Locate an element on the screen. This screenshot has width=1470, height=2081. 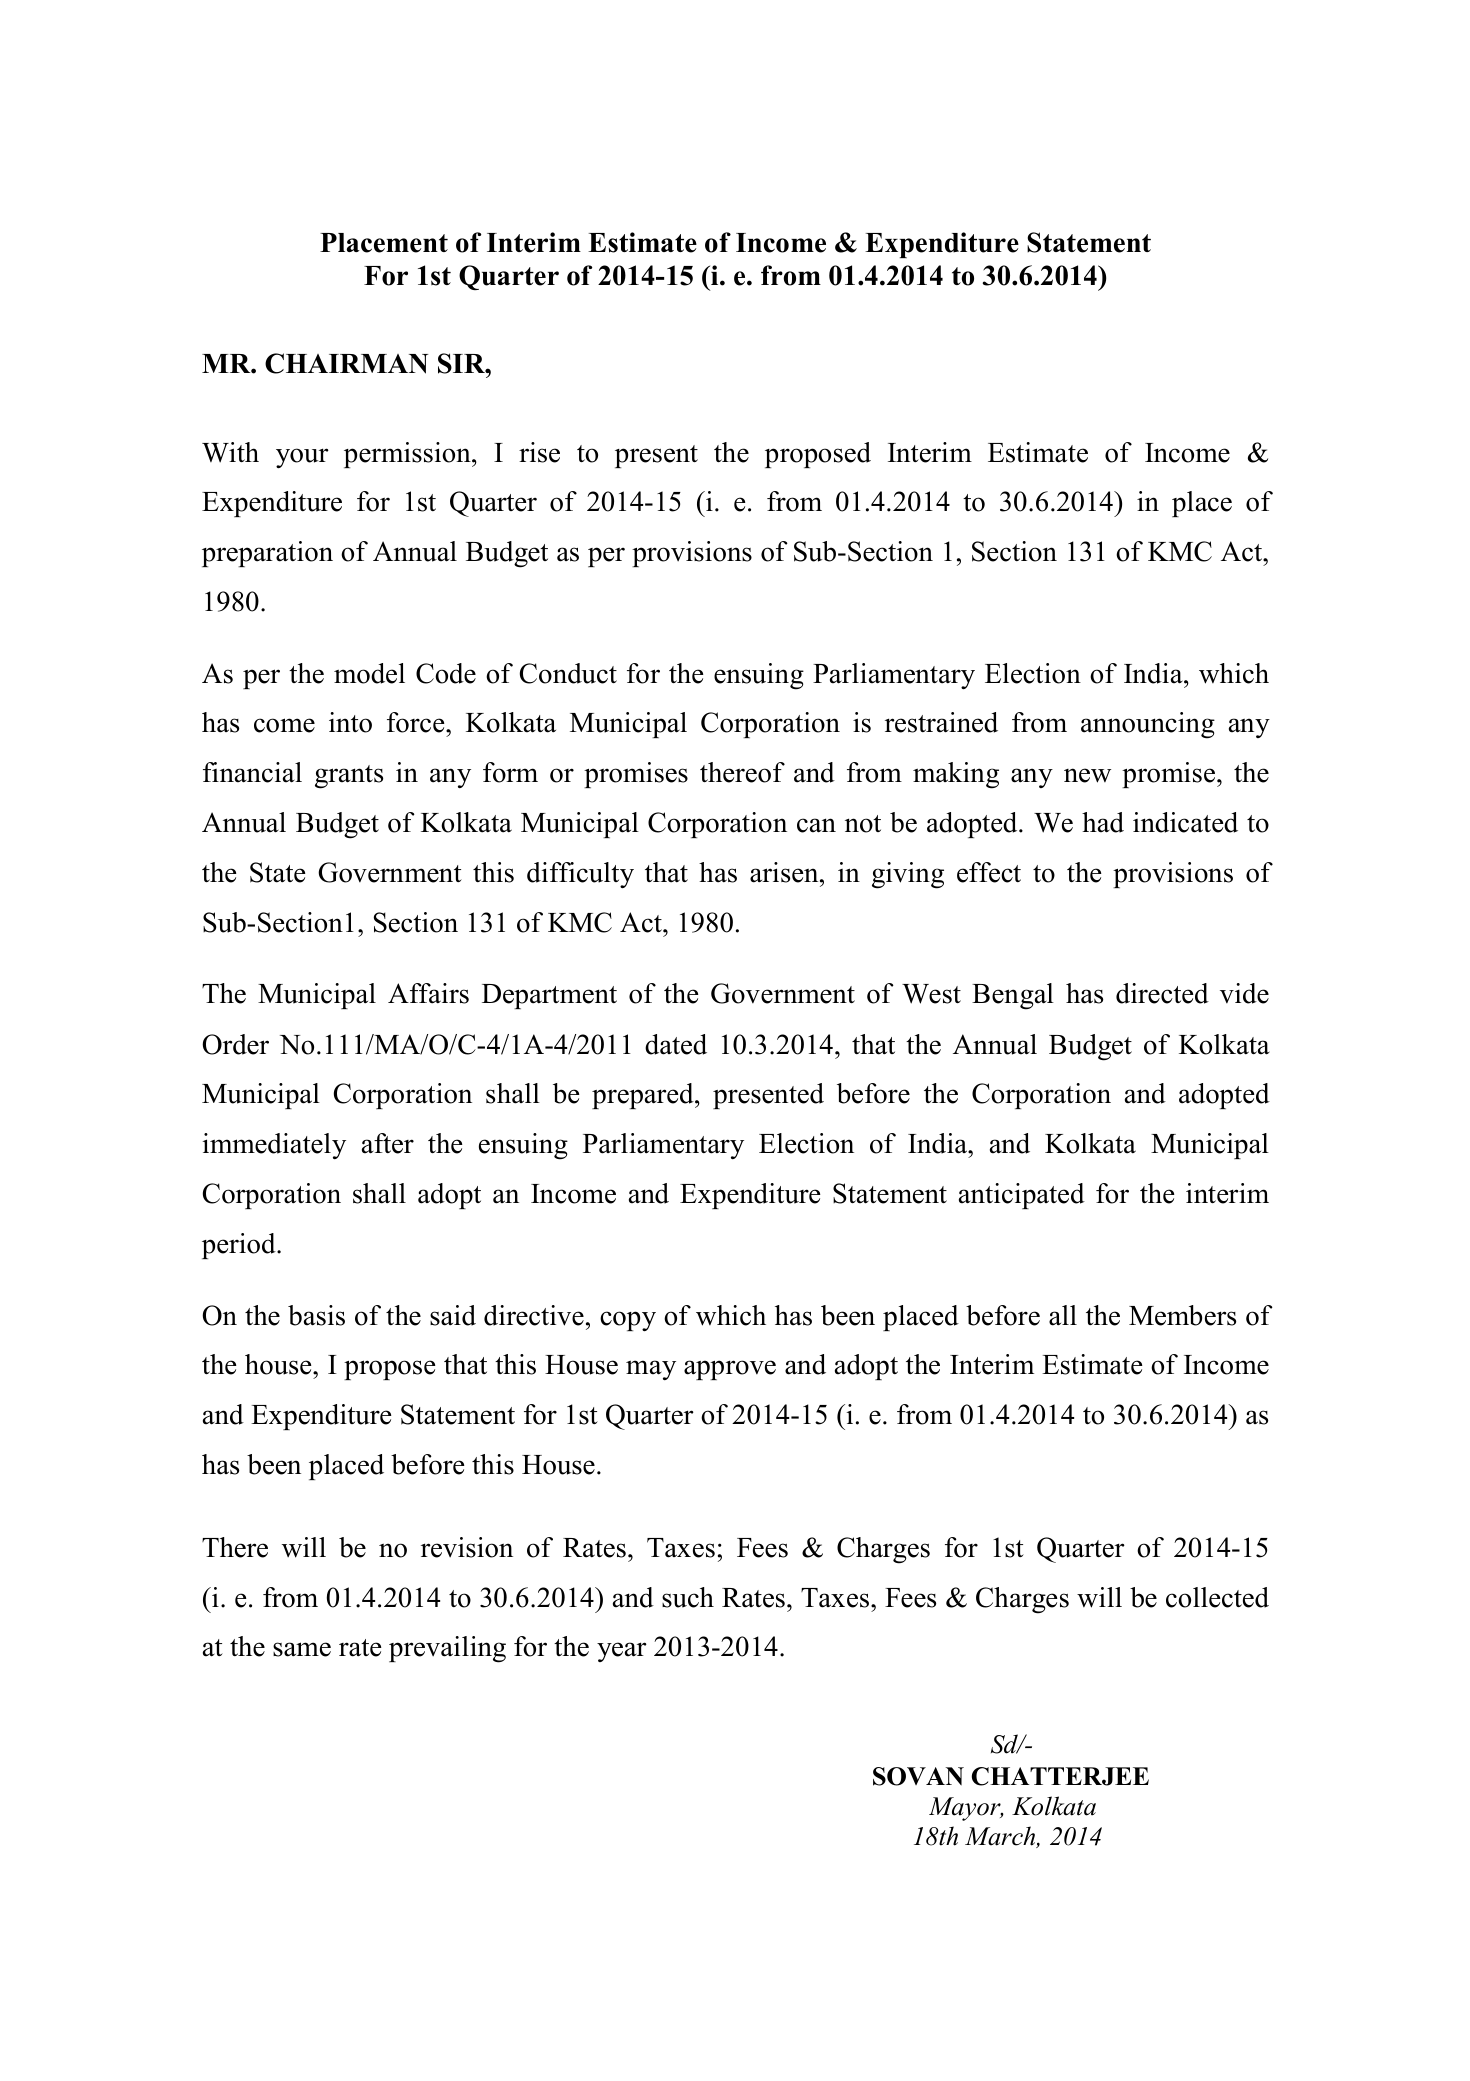
same is located at coordinates (302, 1649).
